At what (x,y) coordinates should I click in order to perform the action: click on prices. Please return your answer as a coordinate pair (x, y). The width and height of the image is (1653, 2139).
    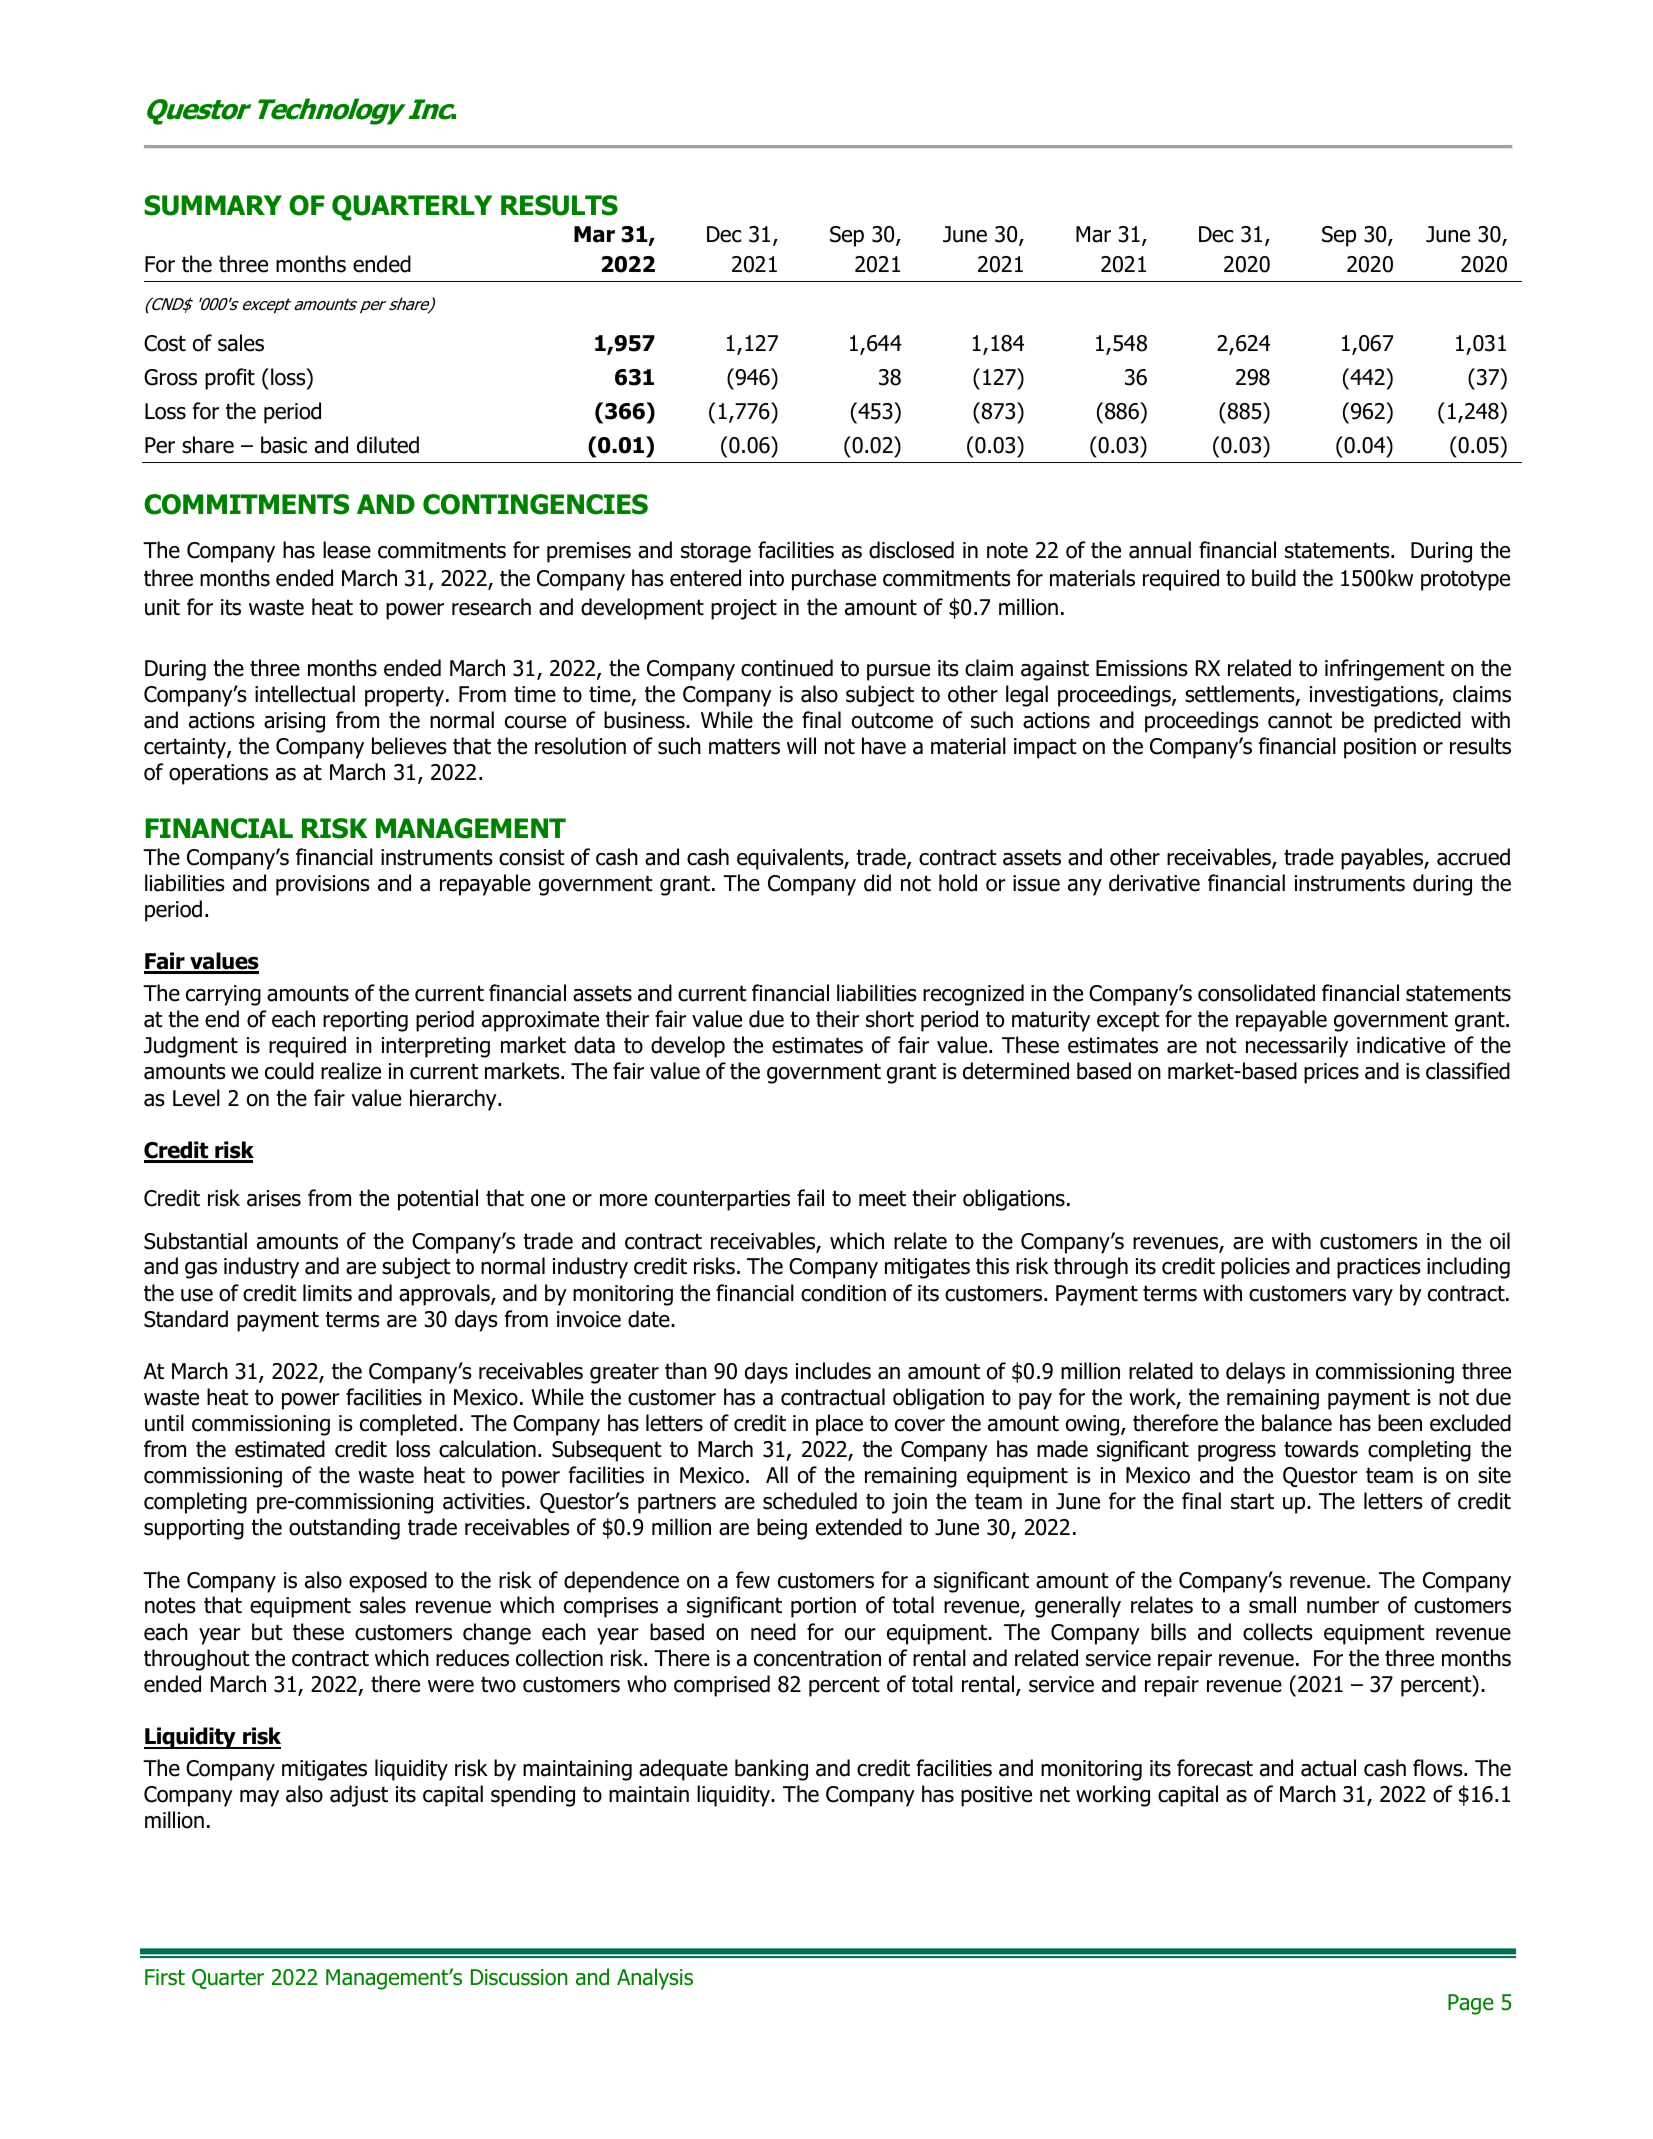
    Looking at the image, I should click on (1331, 1073).
